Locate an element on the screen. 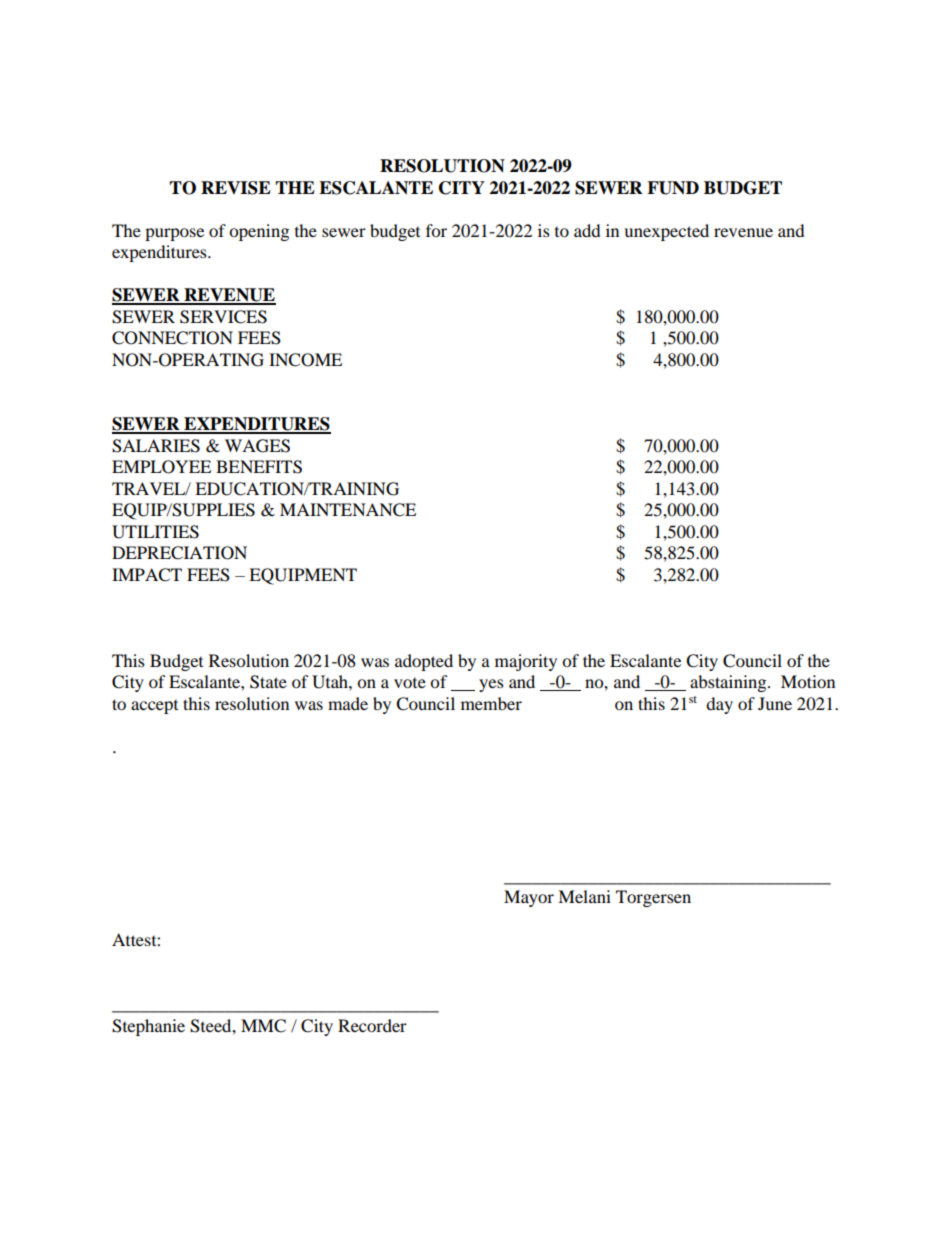 The width and height of the screenshot is (952, 1233). BENEFITS is located at coordinates (259, 467).
